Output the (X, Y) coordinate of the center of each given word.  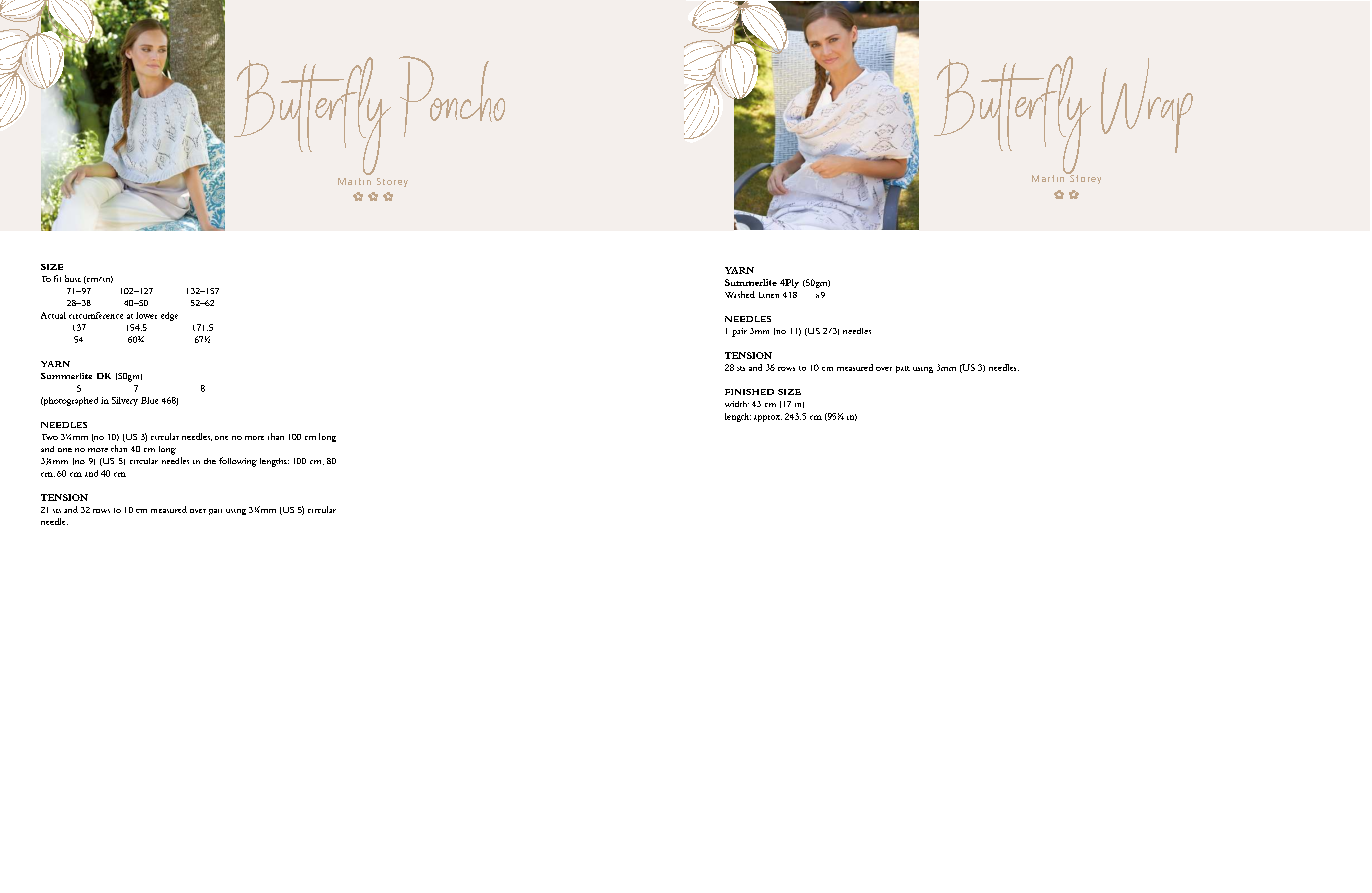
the (210, 461)
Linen (769, 295)
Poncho (452, 96)
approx (768, 418)
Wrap (1147, 105)
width (737, 404)
